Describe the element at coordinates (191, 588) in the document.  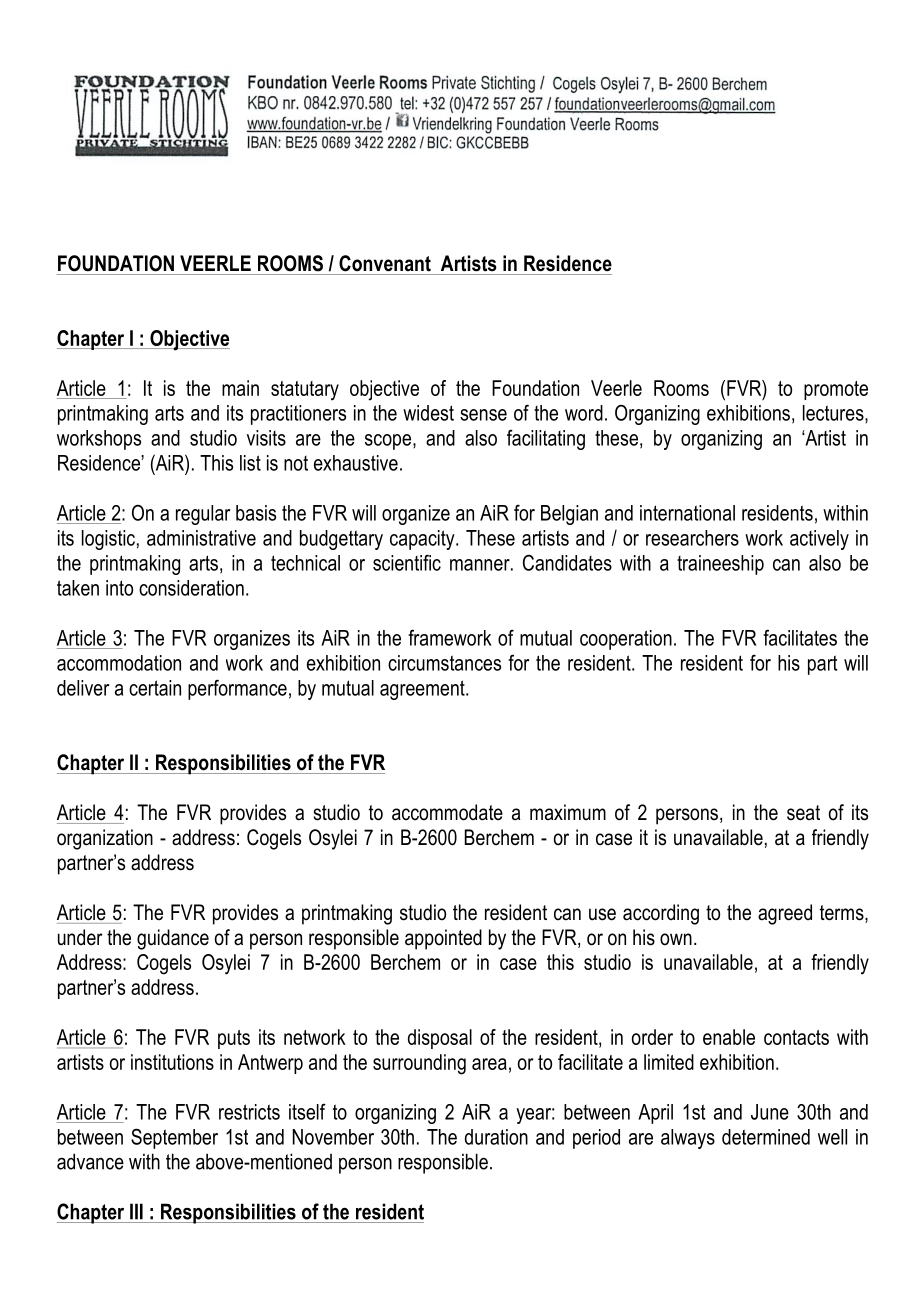
I see `consideration` at that location.
